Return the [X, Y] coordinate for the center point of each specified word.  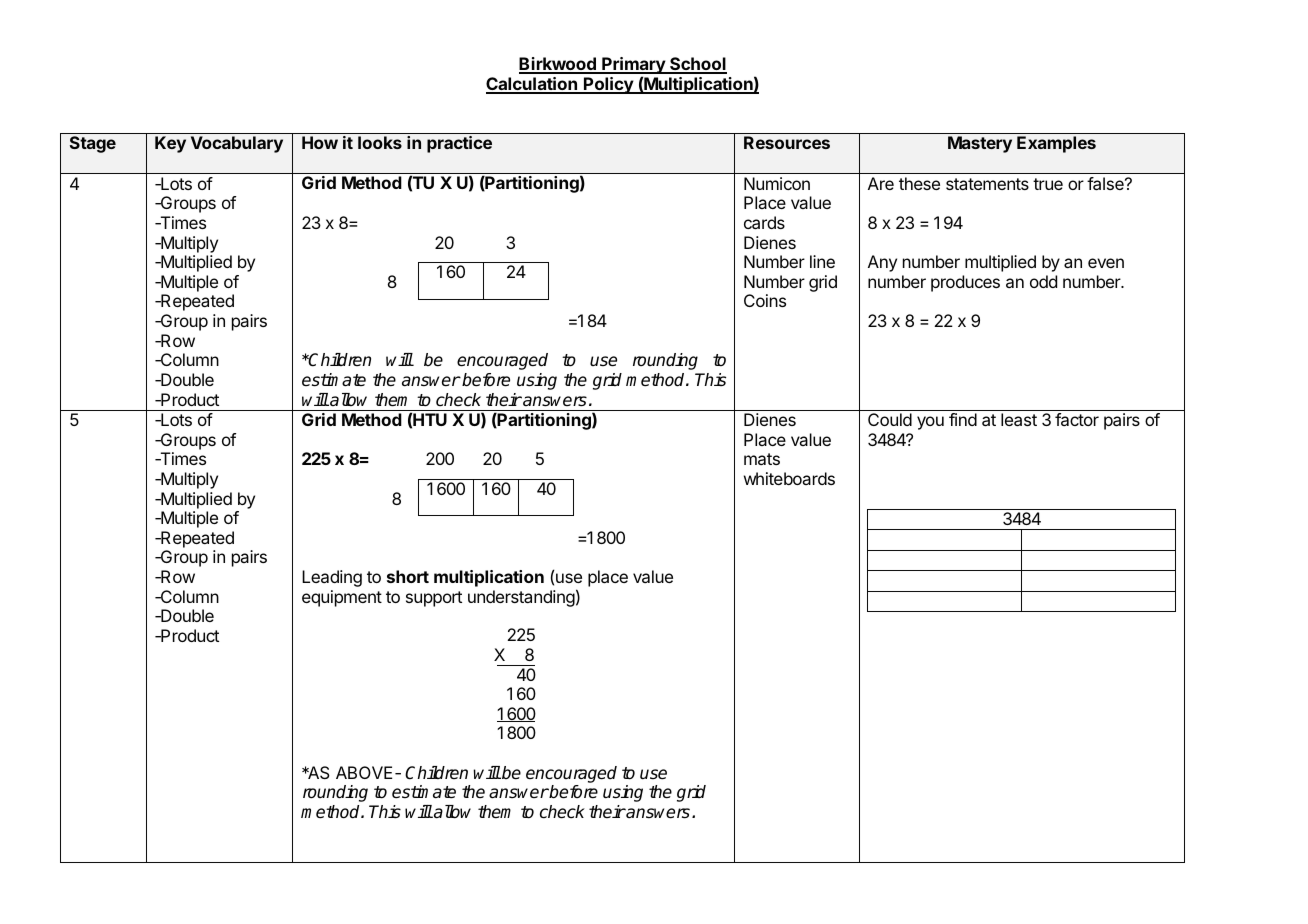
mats [762, 459]
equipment [342, 598]
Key [170, 144]
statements [987, 184]
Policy [608, 85]
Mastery [980, 144]
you [930, 423]
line [822, 261]
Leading [332, 578]
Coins [765, 300]
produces [965, 283]
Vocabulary [237, 144]
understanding [521, 598]
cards [764, 222]
